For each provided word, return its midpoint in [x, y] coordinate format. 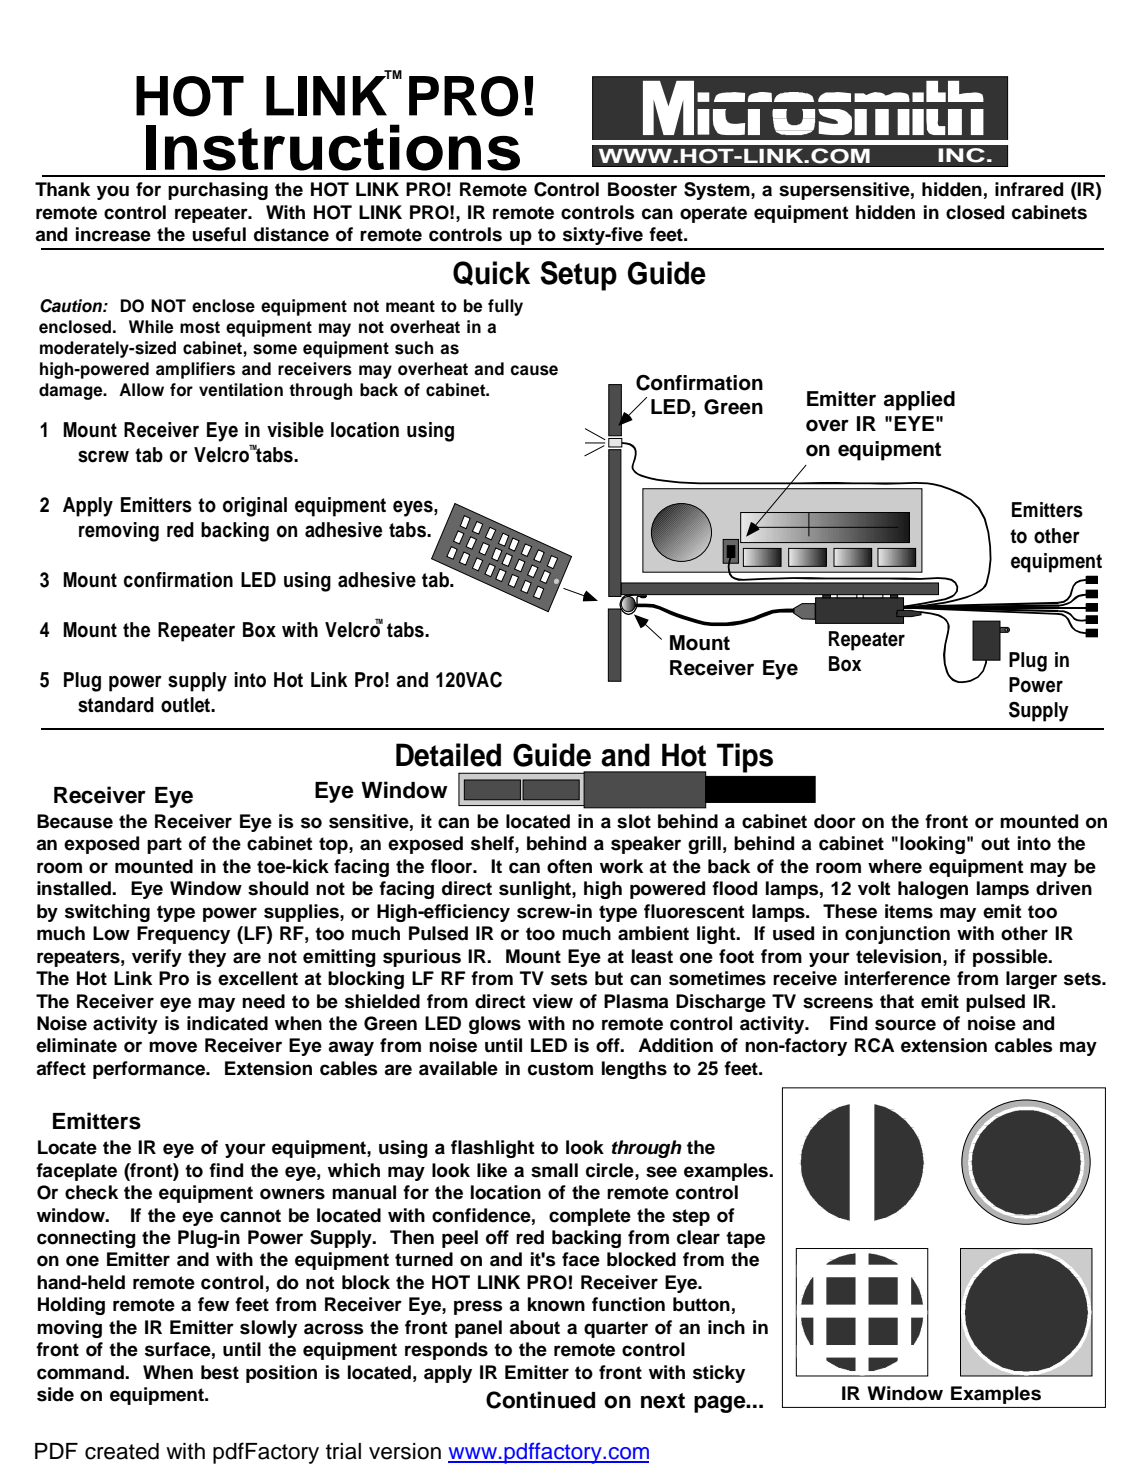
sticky [719, 1374]
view [552, 1001]
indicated [227, 1023]
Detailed [448, 755]
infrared [1029, 189]
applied [919, 401]
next [663, 1401]
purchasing [218, 191]
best [220, 1372]
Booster [642, 189]
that [897, 1001]
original [255, 507]
